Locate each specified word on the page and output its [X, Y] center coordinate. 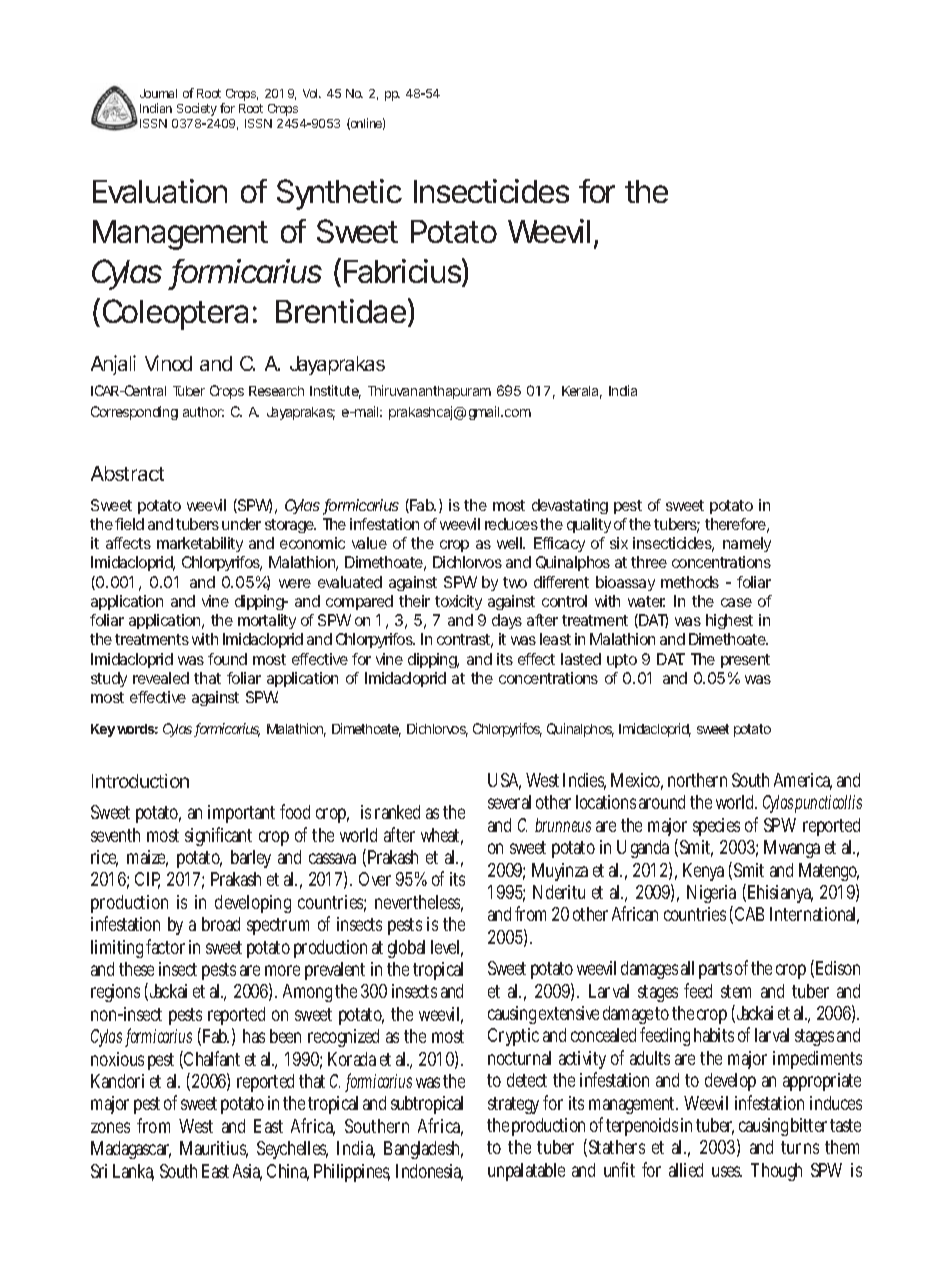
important [241, 814]
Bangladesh [423, 1150]
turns [800, 1147]
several [509, 802]
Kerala [580, 391]
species [716, 827]
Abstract [127, 473]
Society [197, 109]
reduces [511, 524]
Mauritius [214, 1149]
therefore [735, 524]
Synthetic [339, 194]
